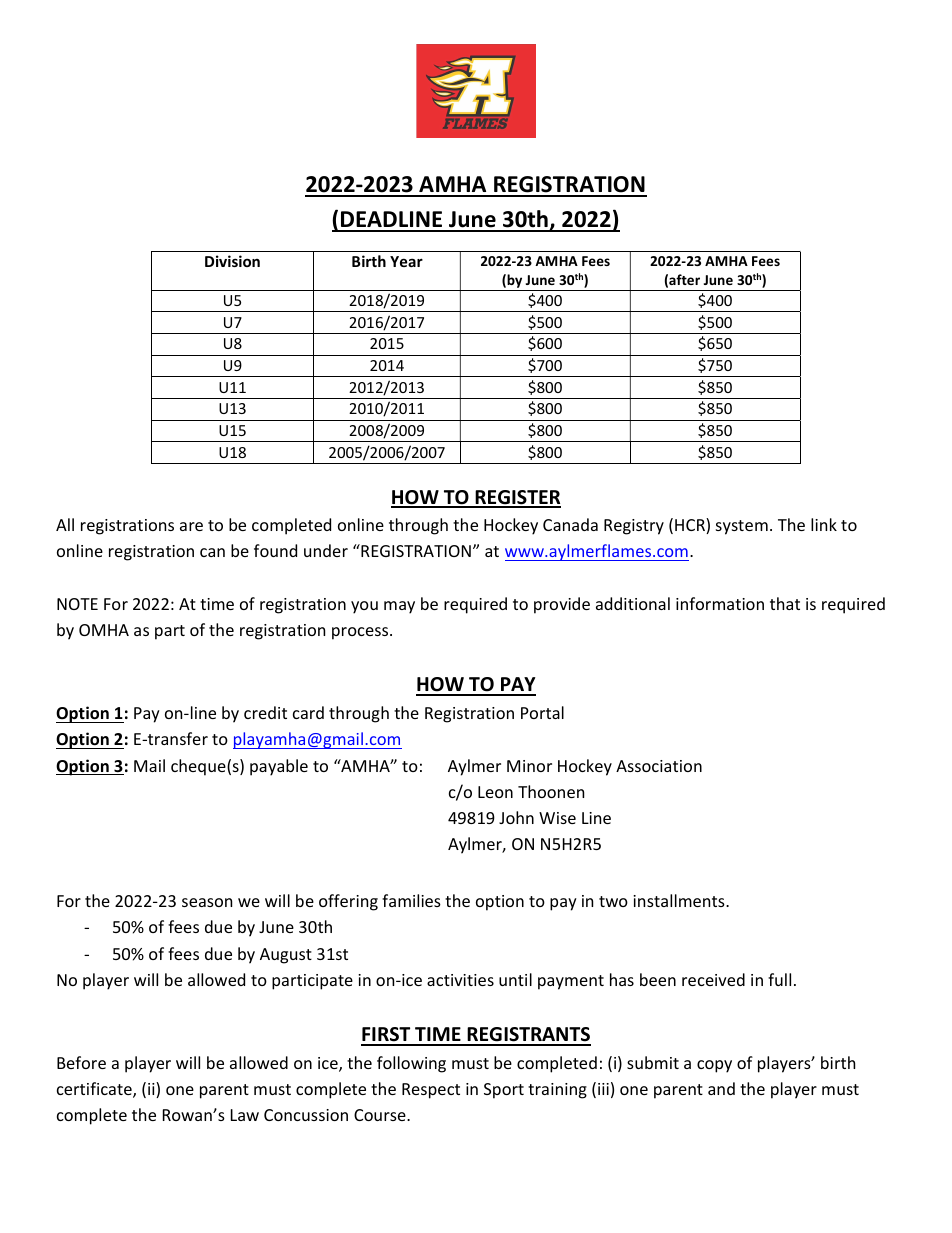  Describe the element at coordinates (207, 902) in the screenshot. I see `season` at that location.
